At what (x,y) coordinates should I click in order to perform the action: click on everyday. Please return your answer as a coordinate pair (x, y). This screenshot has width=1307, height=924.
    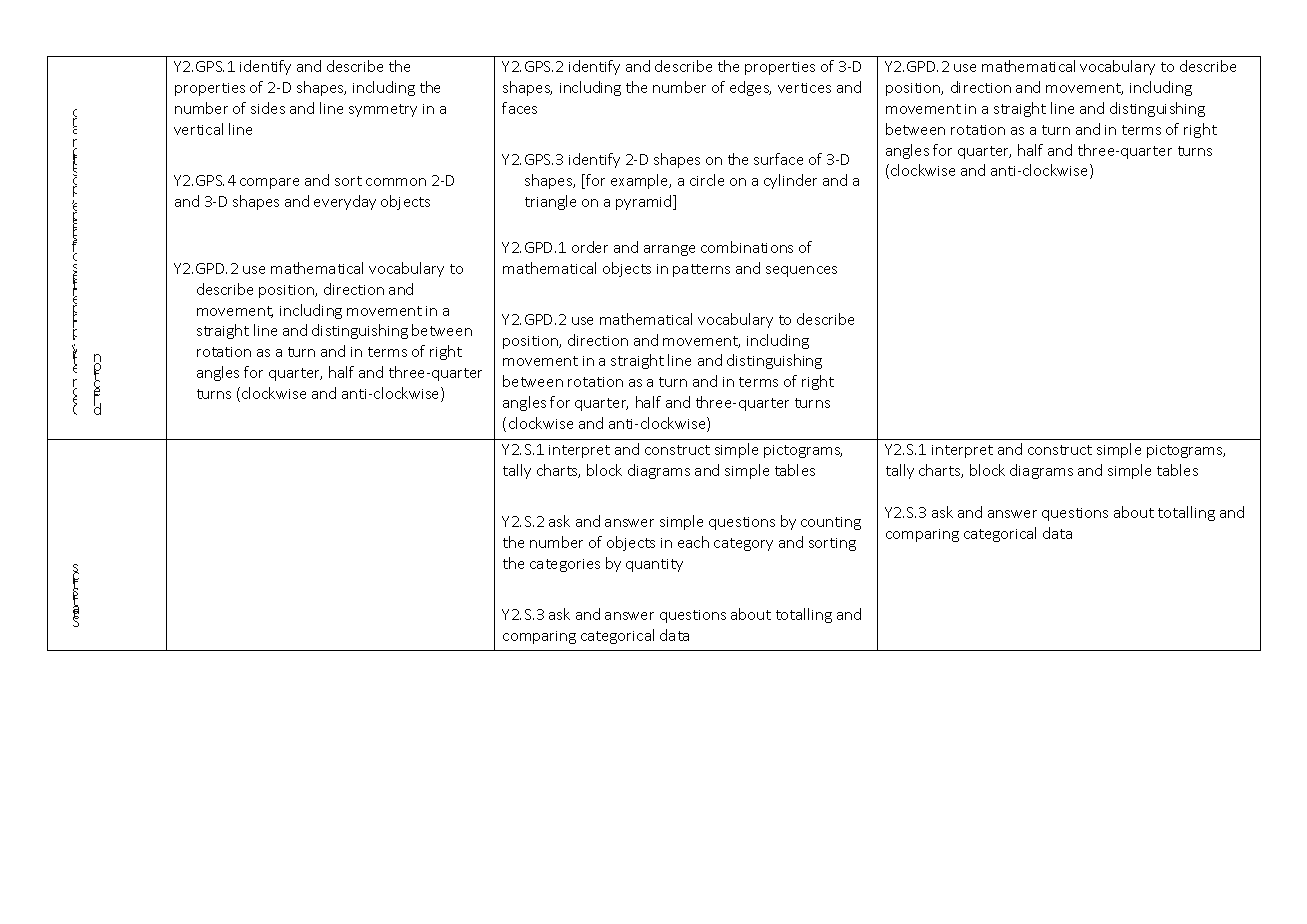
    Looking at the image, I should click on (345, 202).
